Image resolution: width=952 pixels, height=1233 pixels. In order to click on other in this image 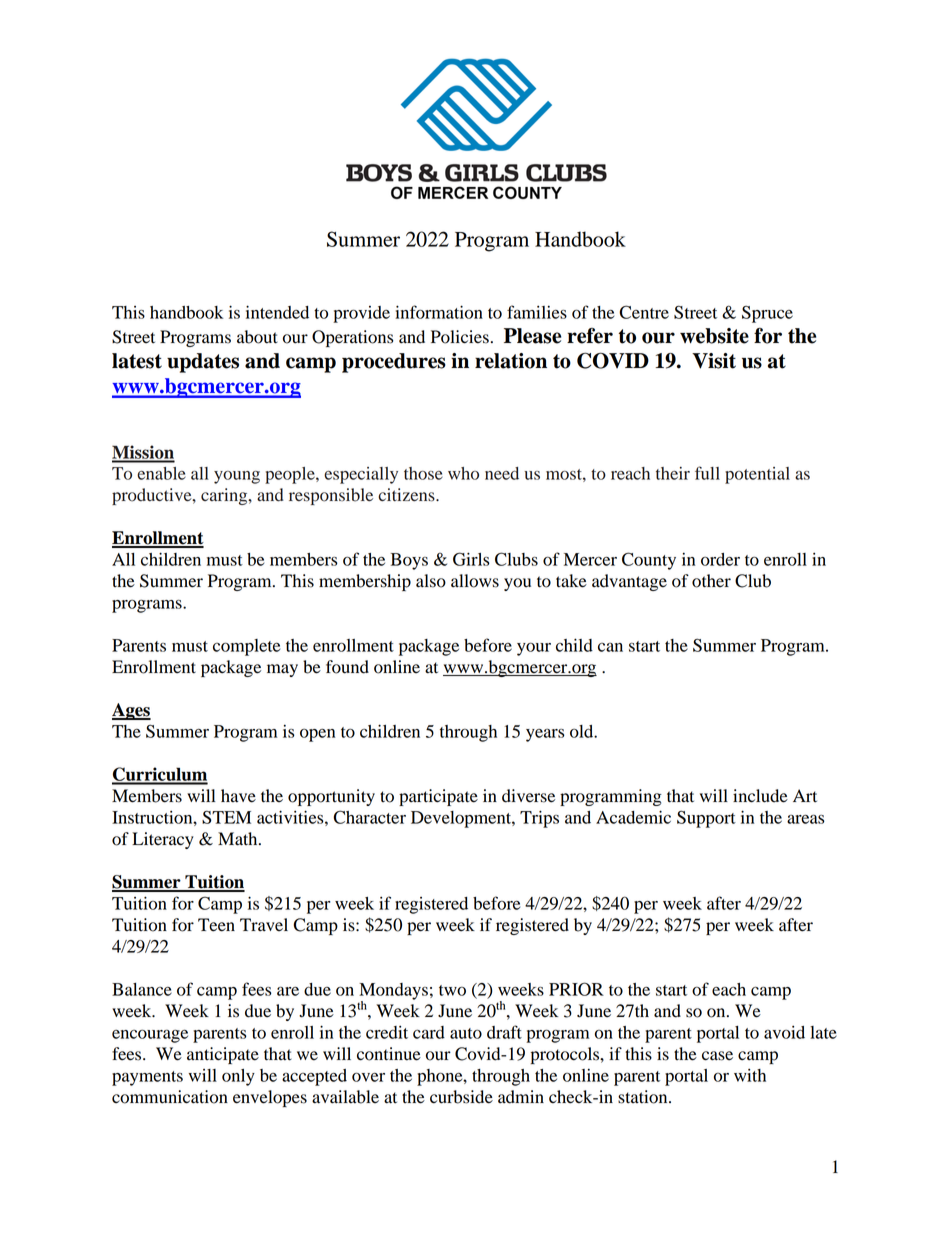, I will do `click(711, 581)`.
